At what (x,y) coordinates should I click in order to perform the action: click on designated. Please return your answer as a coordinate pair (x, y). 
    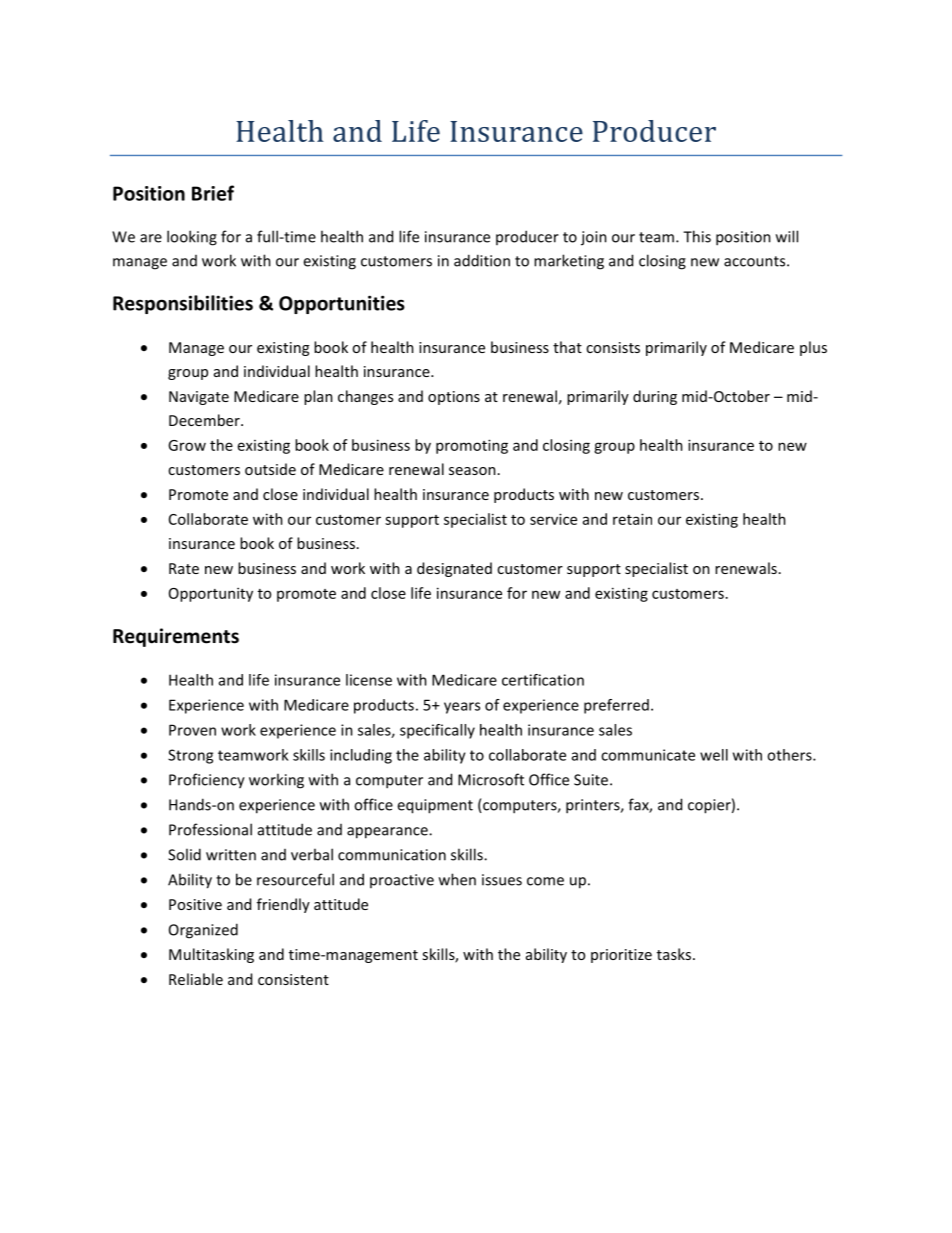
    Looking at the image, I should click on (454, 569).
